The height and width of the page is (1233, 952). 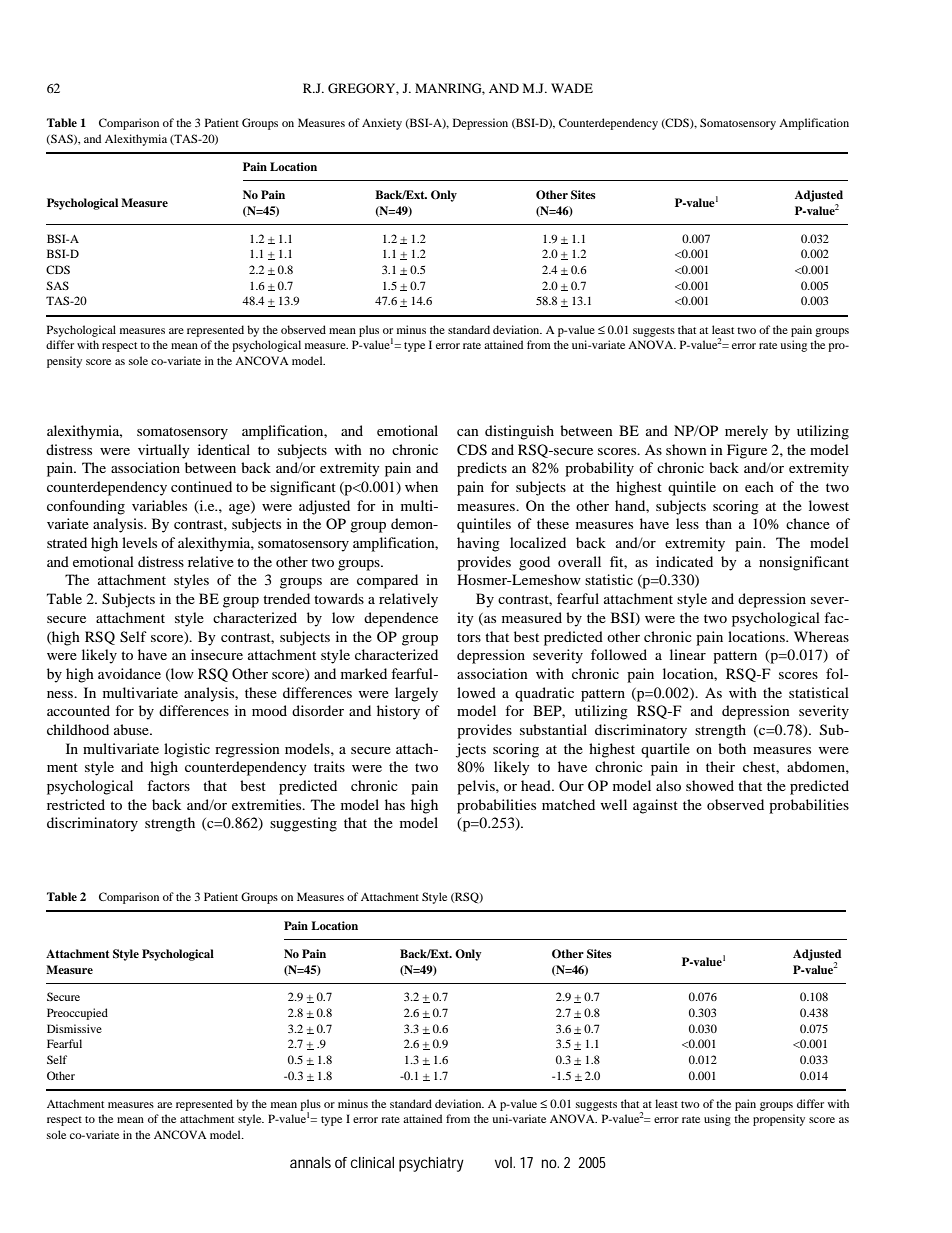 I want to click on merely, so click(x=746, y=432).
